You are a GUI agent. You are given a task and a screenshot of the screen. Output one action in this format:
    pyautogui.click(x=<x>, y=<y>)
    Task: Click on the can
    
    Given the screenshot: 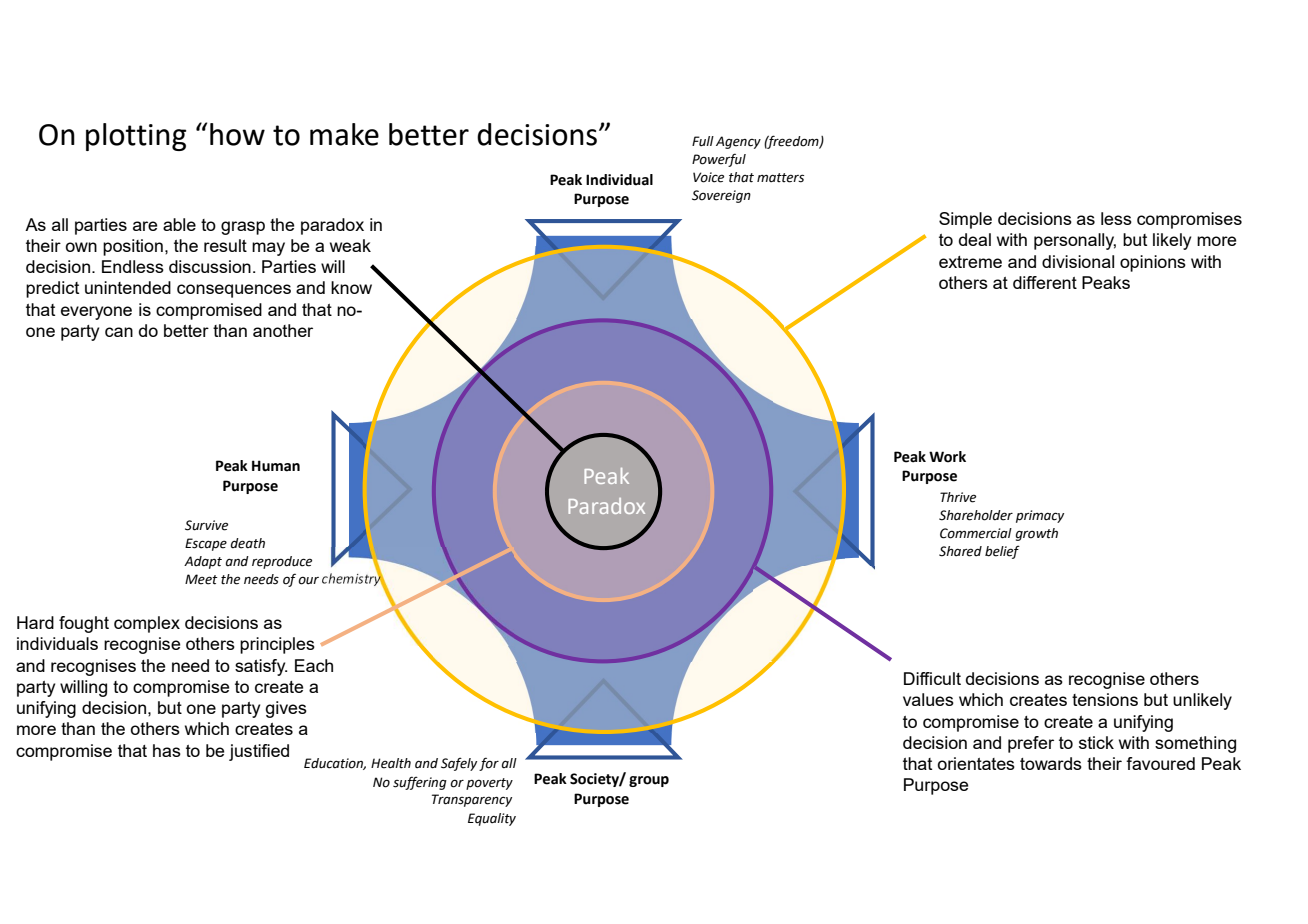 What is the action you would take?
    pyautogui.click(x=119, y=332)
